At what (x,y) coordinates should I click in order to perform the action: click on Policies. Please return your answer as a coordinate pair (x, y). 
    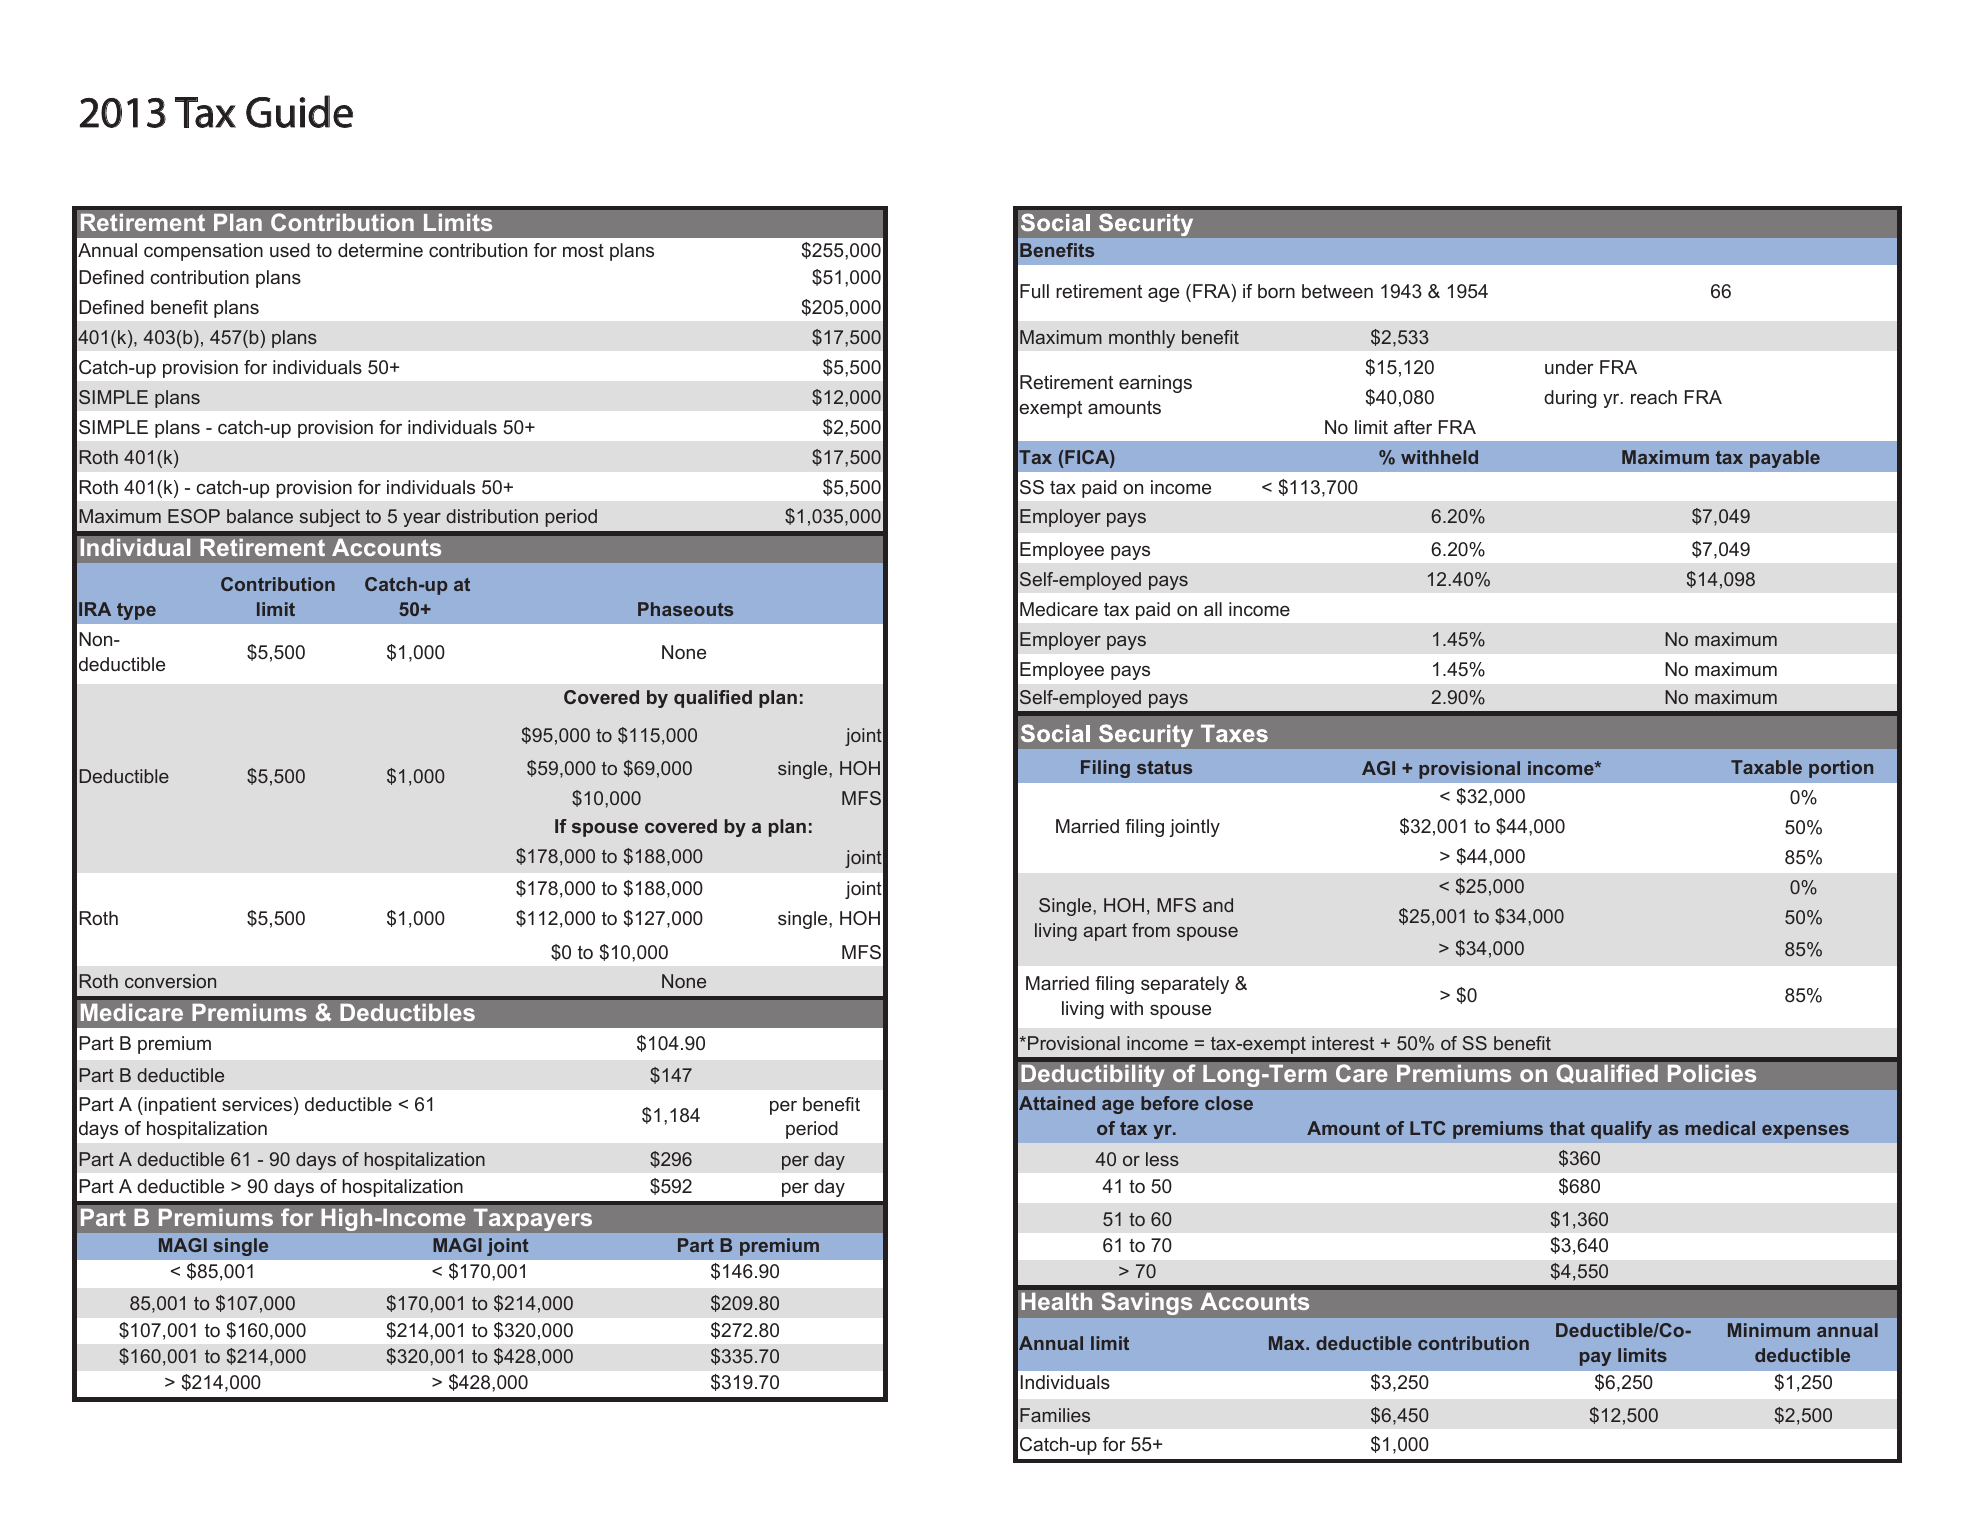
    Looking at the image, I should click on (1712, 1073).
